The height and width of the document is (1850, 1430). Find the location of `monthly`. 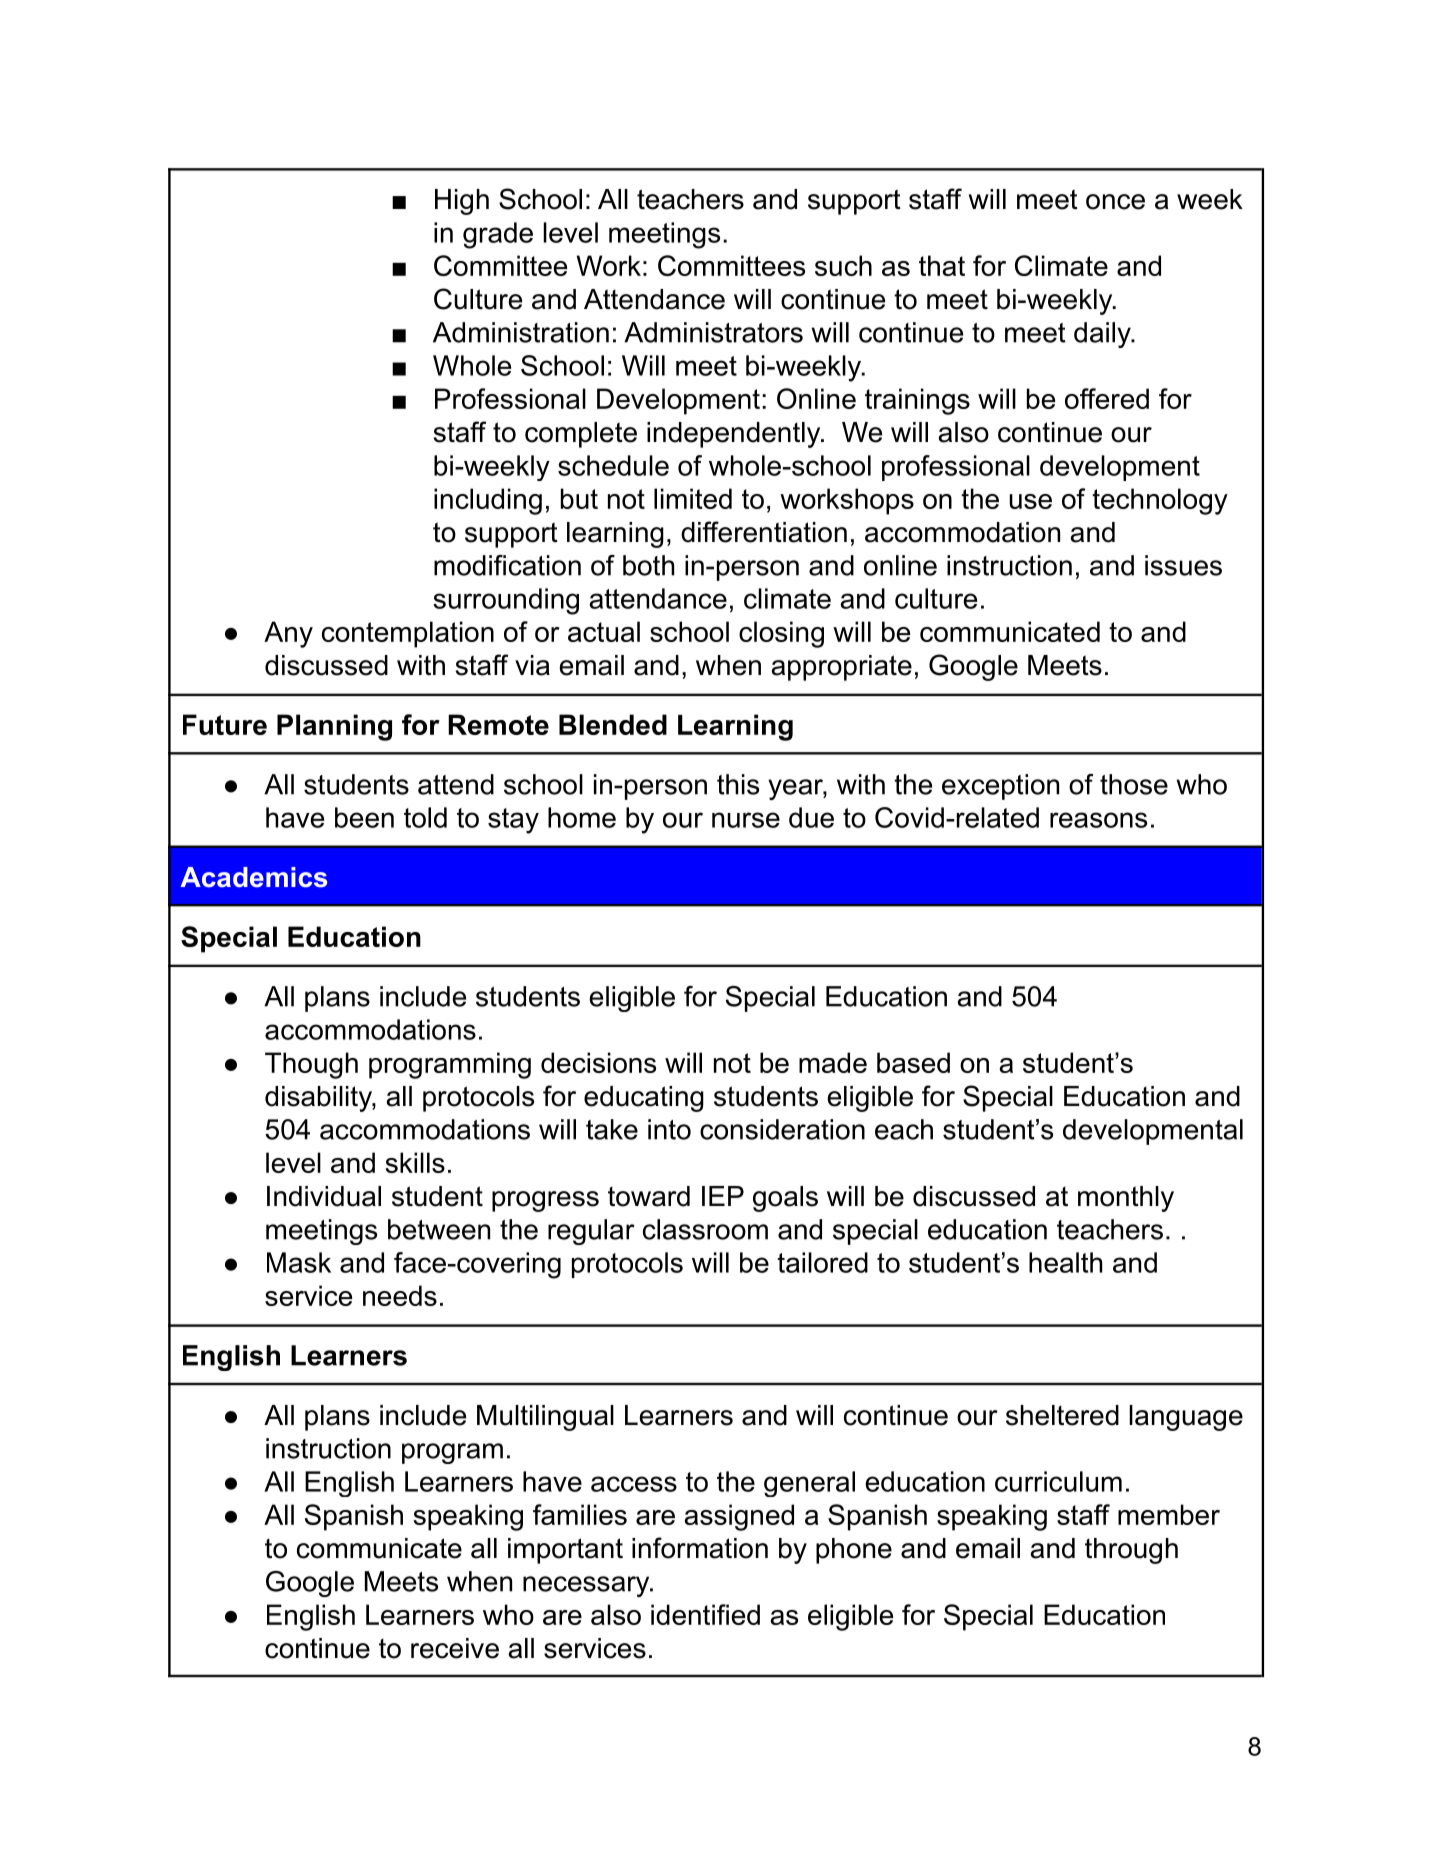

monthly is located at coordinates (1126, 1199).
